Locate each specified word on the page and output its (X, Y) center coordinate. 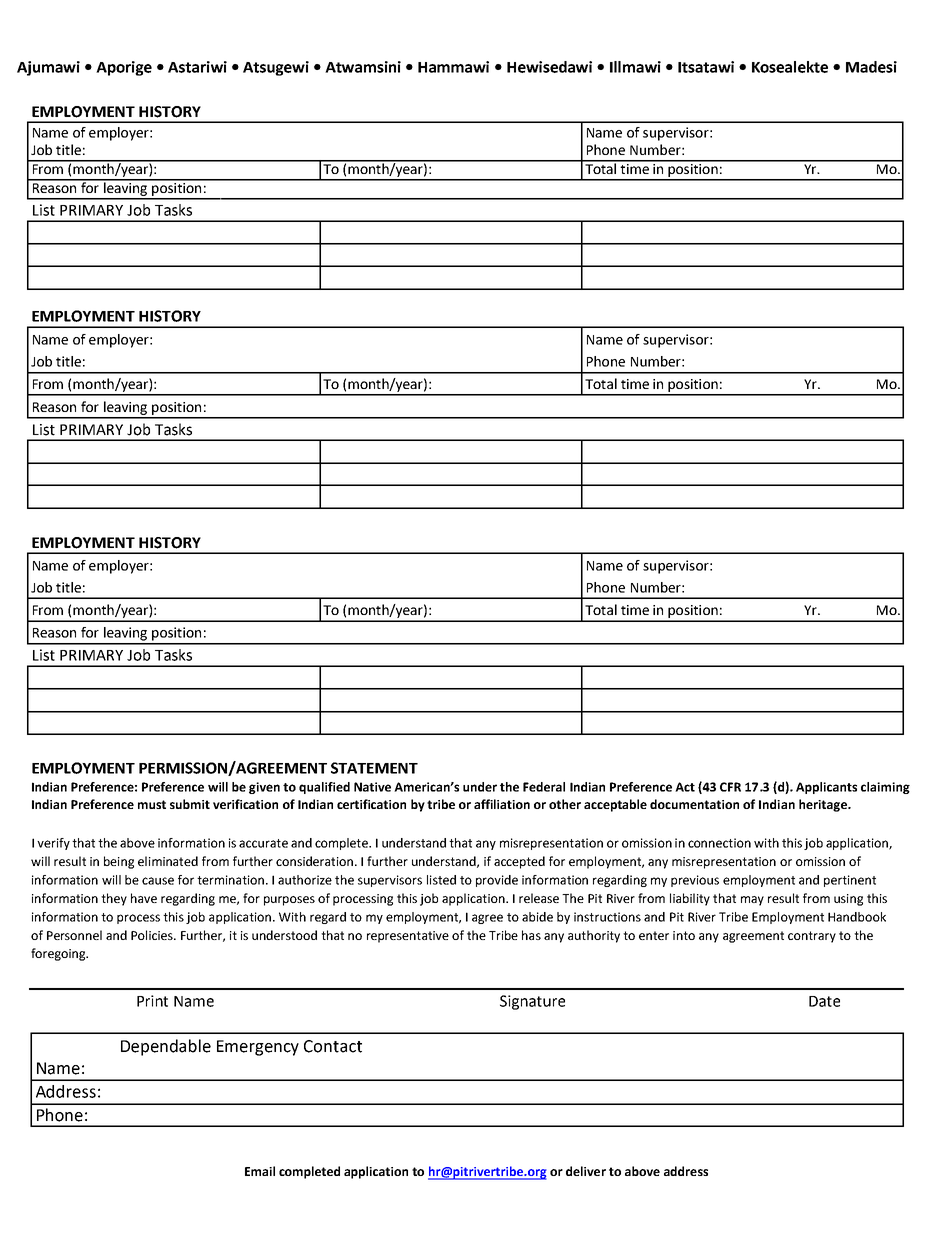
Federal (544, 787)
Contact (333, 1046)
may (752, 901)
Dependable (166, 1047)
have (144, 898)
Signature (532, 1002)
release (539, 898)
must (152, 804)
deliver (586, 1171)
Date (824, 1001)
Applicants (826, 788)
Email (260, 1171)
